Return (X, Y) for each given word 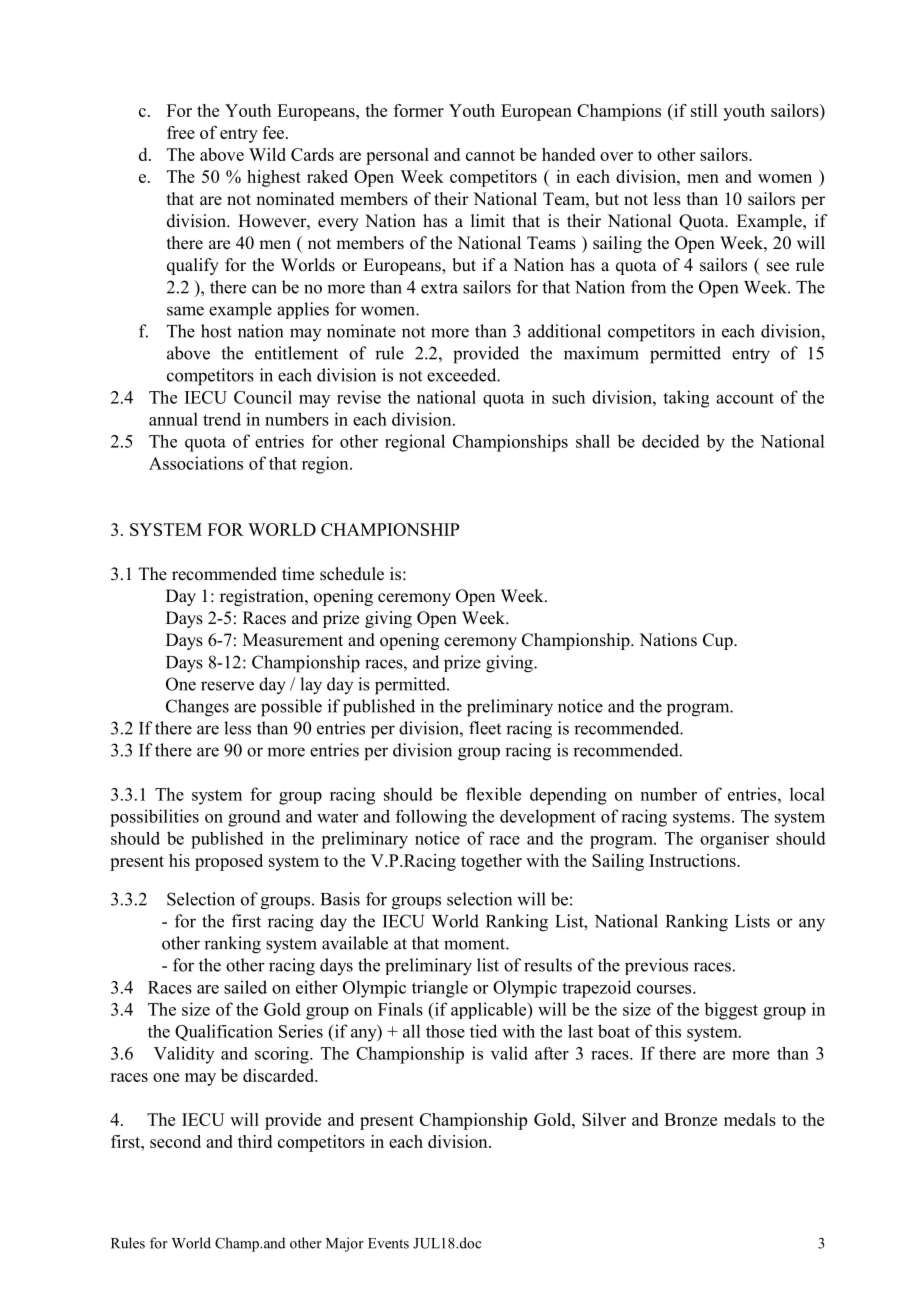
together (491, 862)
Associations (196, 463)
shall (593, 441)
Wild (267, 154)
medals (750, 1119)
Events (388, 1243)
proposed (229, 862)
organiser (734, 840)
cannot (490, 155)
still (704, 110)
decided (671, 441)
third (255, 1141)
